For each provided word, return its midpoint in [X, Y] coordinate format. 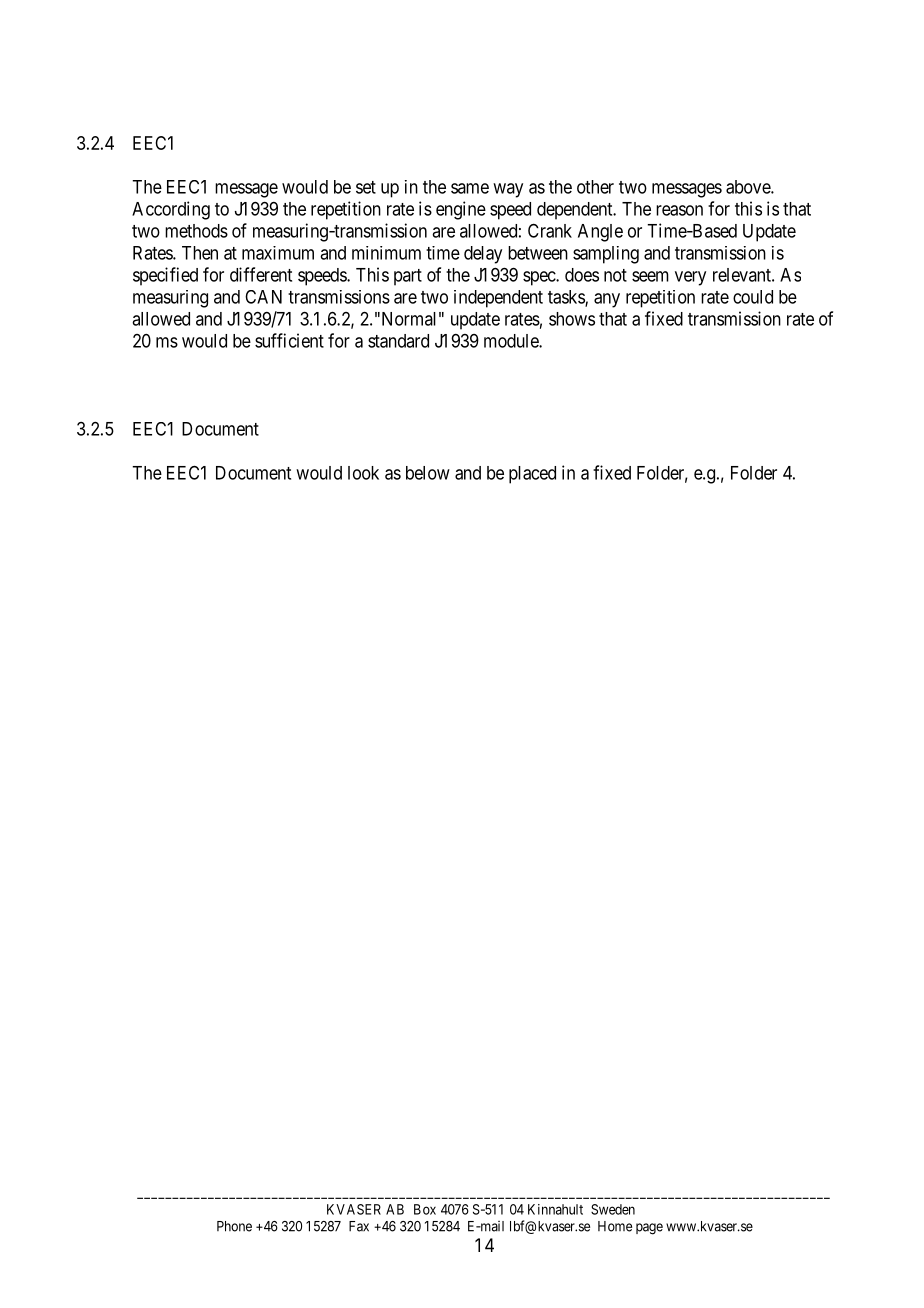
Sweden [613, 1209]
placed [532, 475]
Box [425, 1209]
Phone [234, 1226]
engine [461, 210]
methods [196, 231]
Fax [359, 1226]
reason [679, 210]
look [363, 473]
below [428, 473]
